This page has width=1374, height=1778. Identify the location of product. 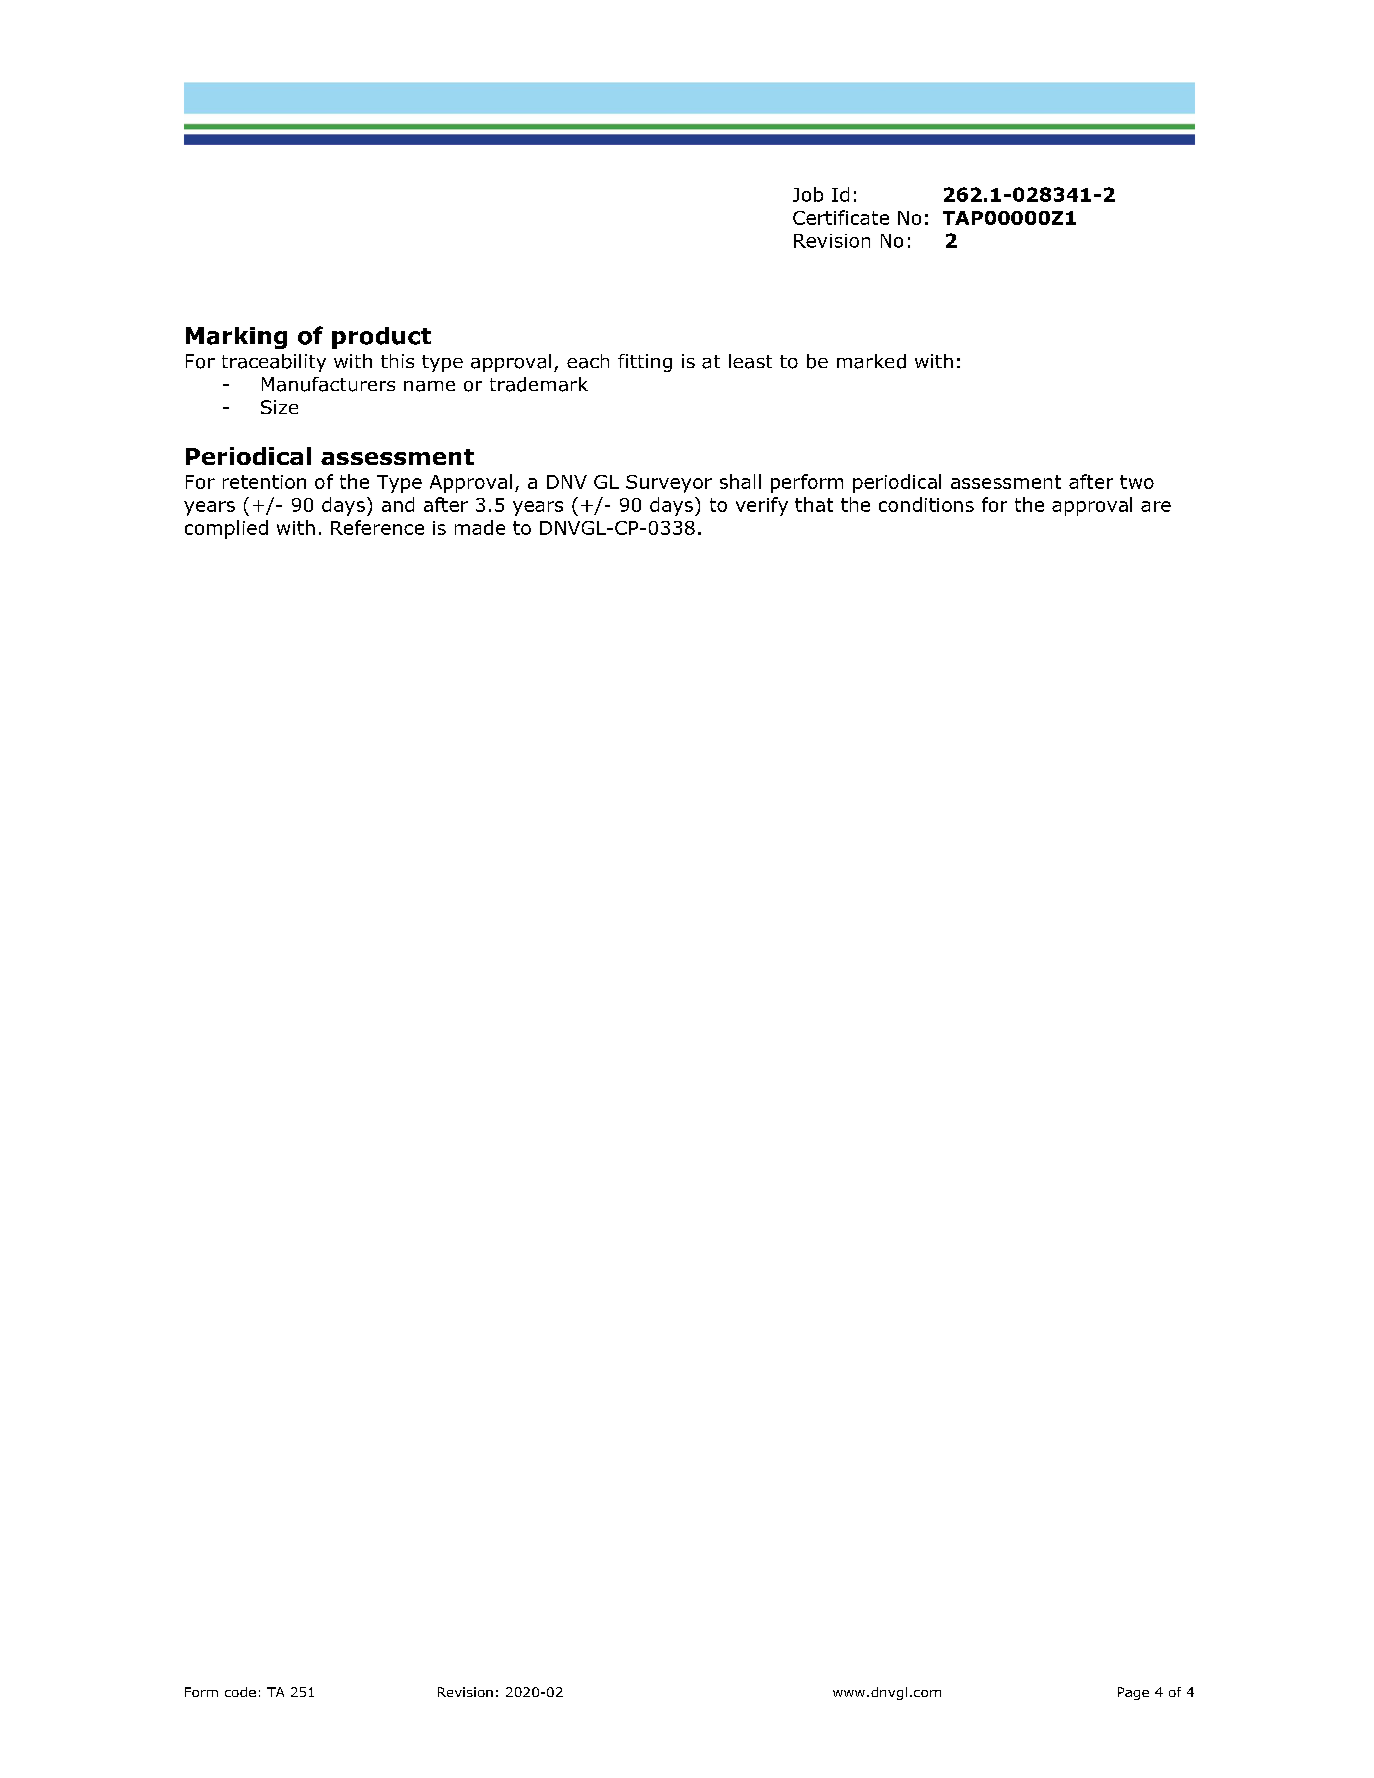
(381, 338).
